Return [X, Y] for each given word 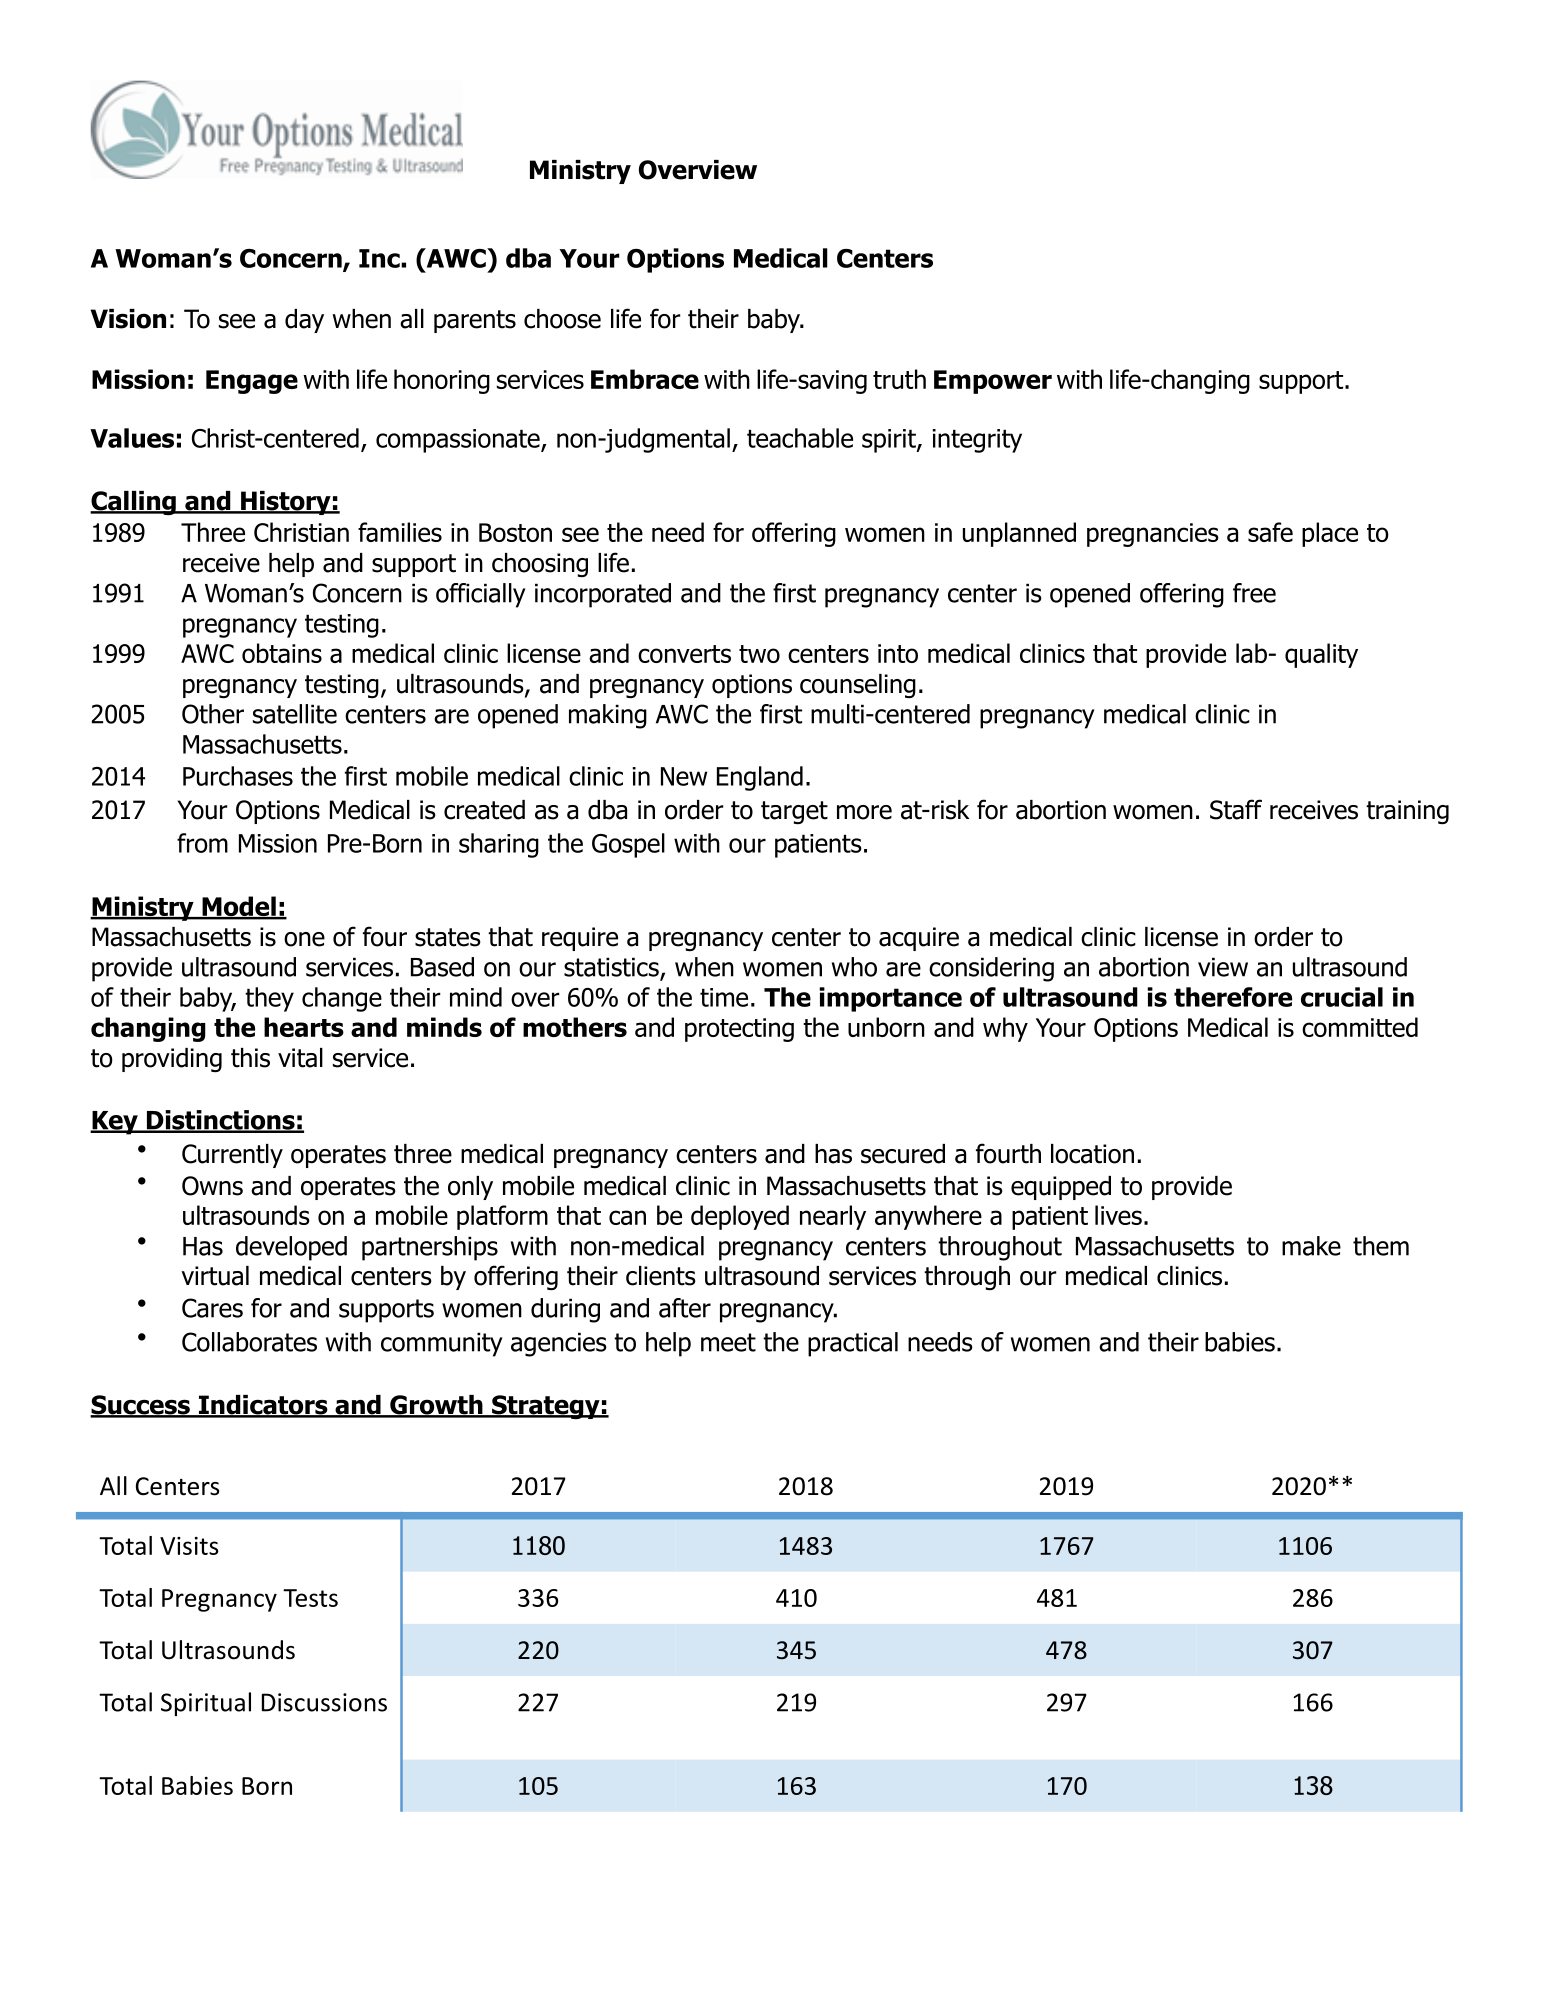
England [760, 778]
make [1311, 1246]
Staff [1236, 809]
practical [853, 1344]
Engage [252, 382]
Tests [310, 1598]
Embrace [645, 379]
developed [291, 1248]
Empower [993, 382]
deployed [740, 1217]
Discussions [324, 1702]
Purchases [238, 776]
